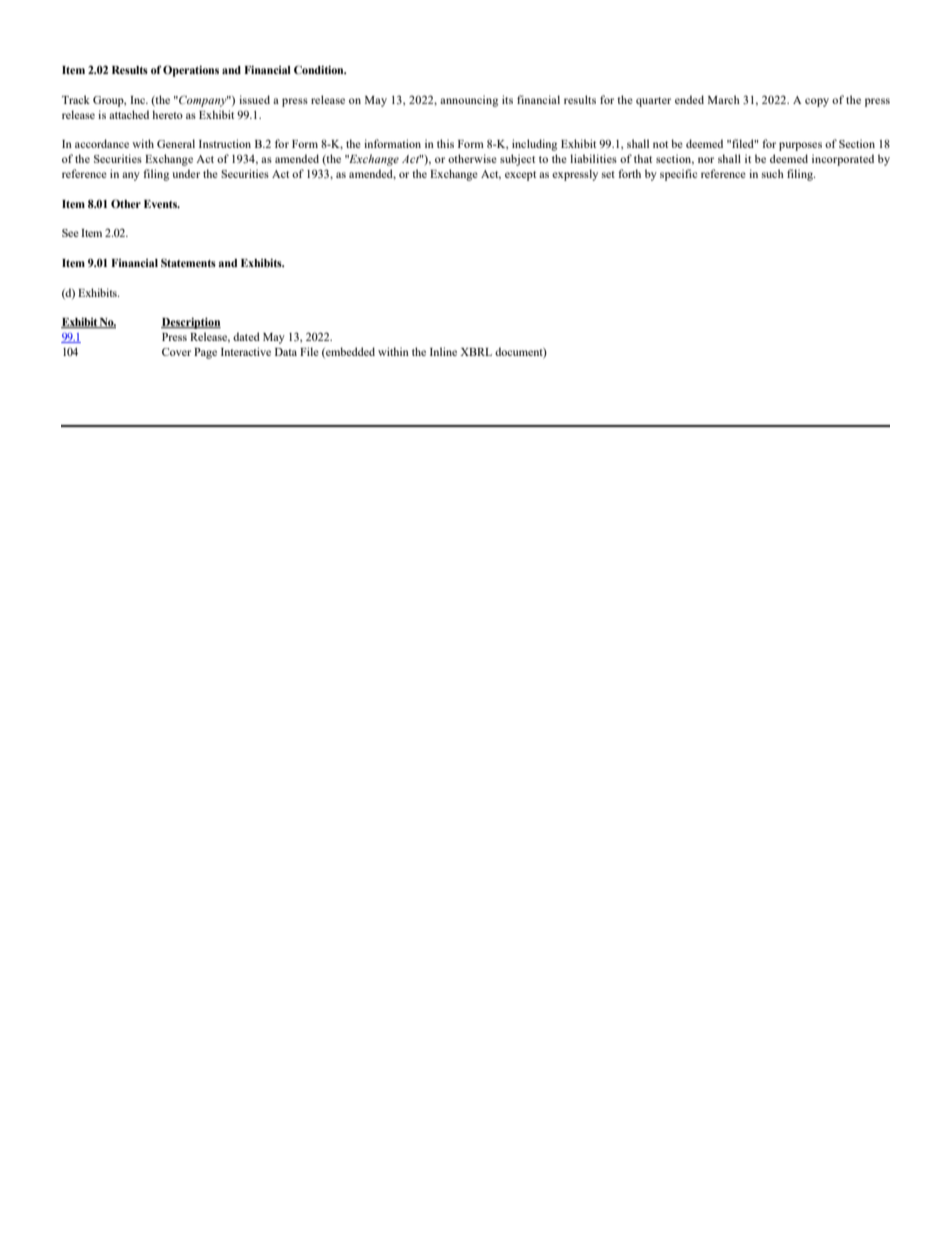 This screenshot has width=952, height=1233. I want to click on except, so click(520, 176).
